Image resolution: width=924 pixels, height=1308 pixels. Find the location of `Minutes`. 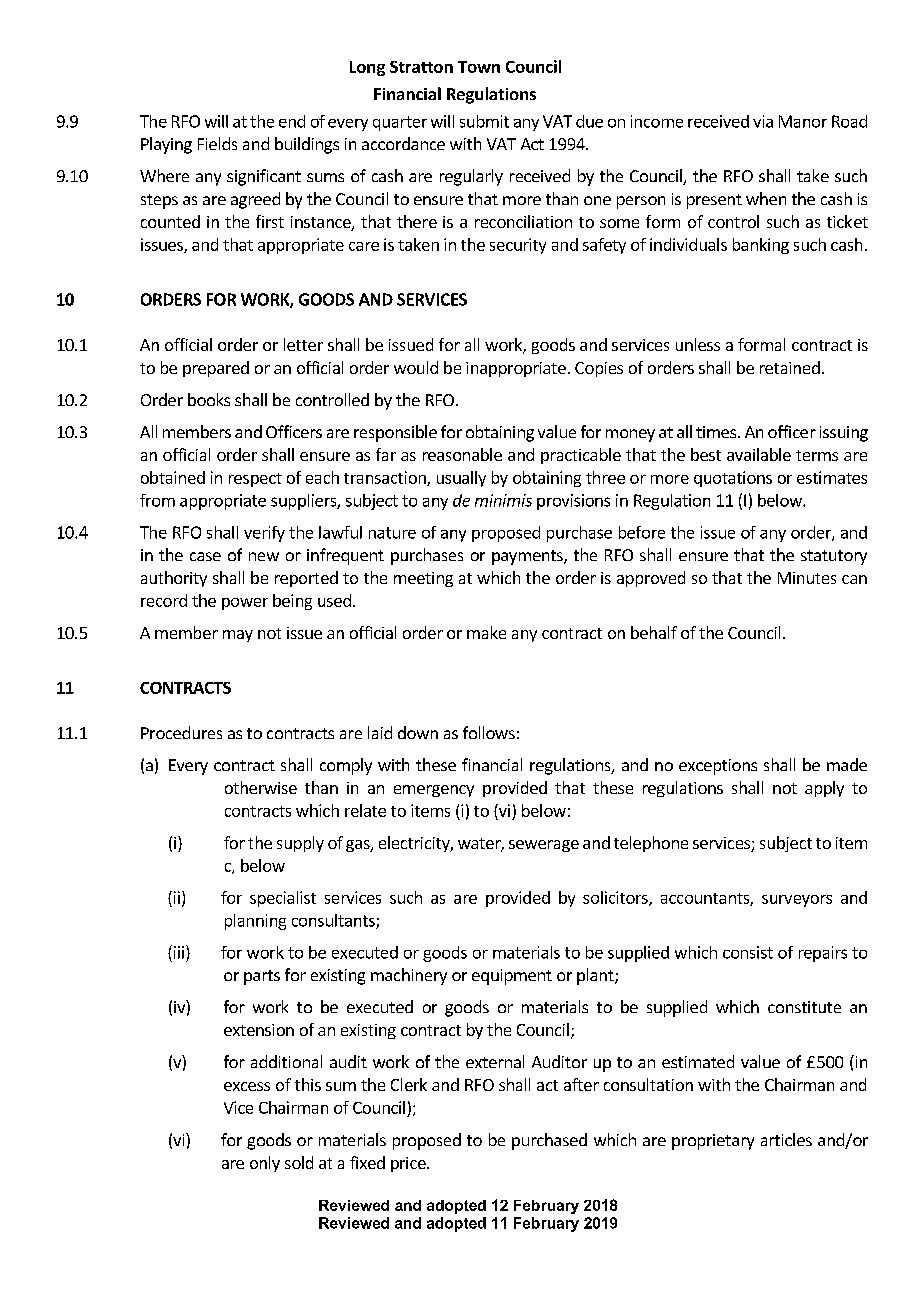

Minutes is located at coordinates (807, 578).
